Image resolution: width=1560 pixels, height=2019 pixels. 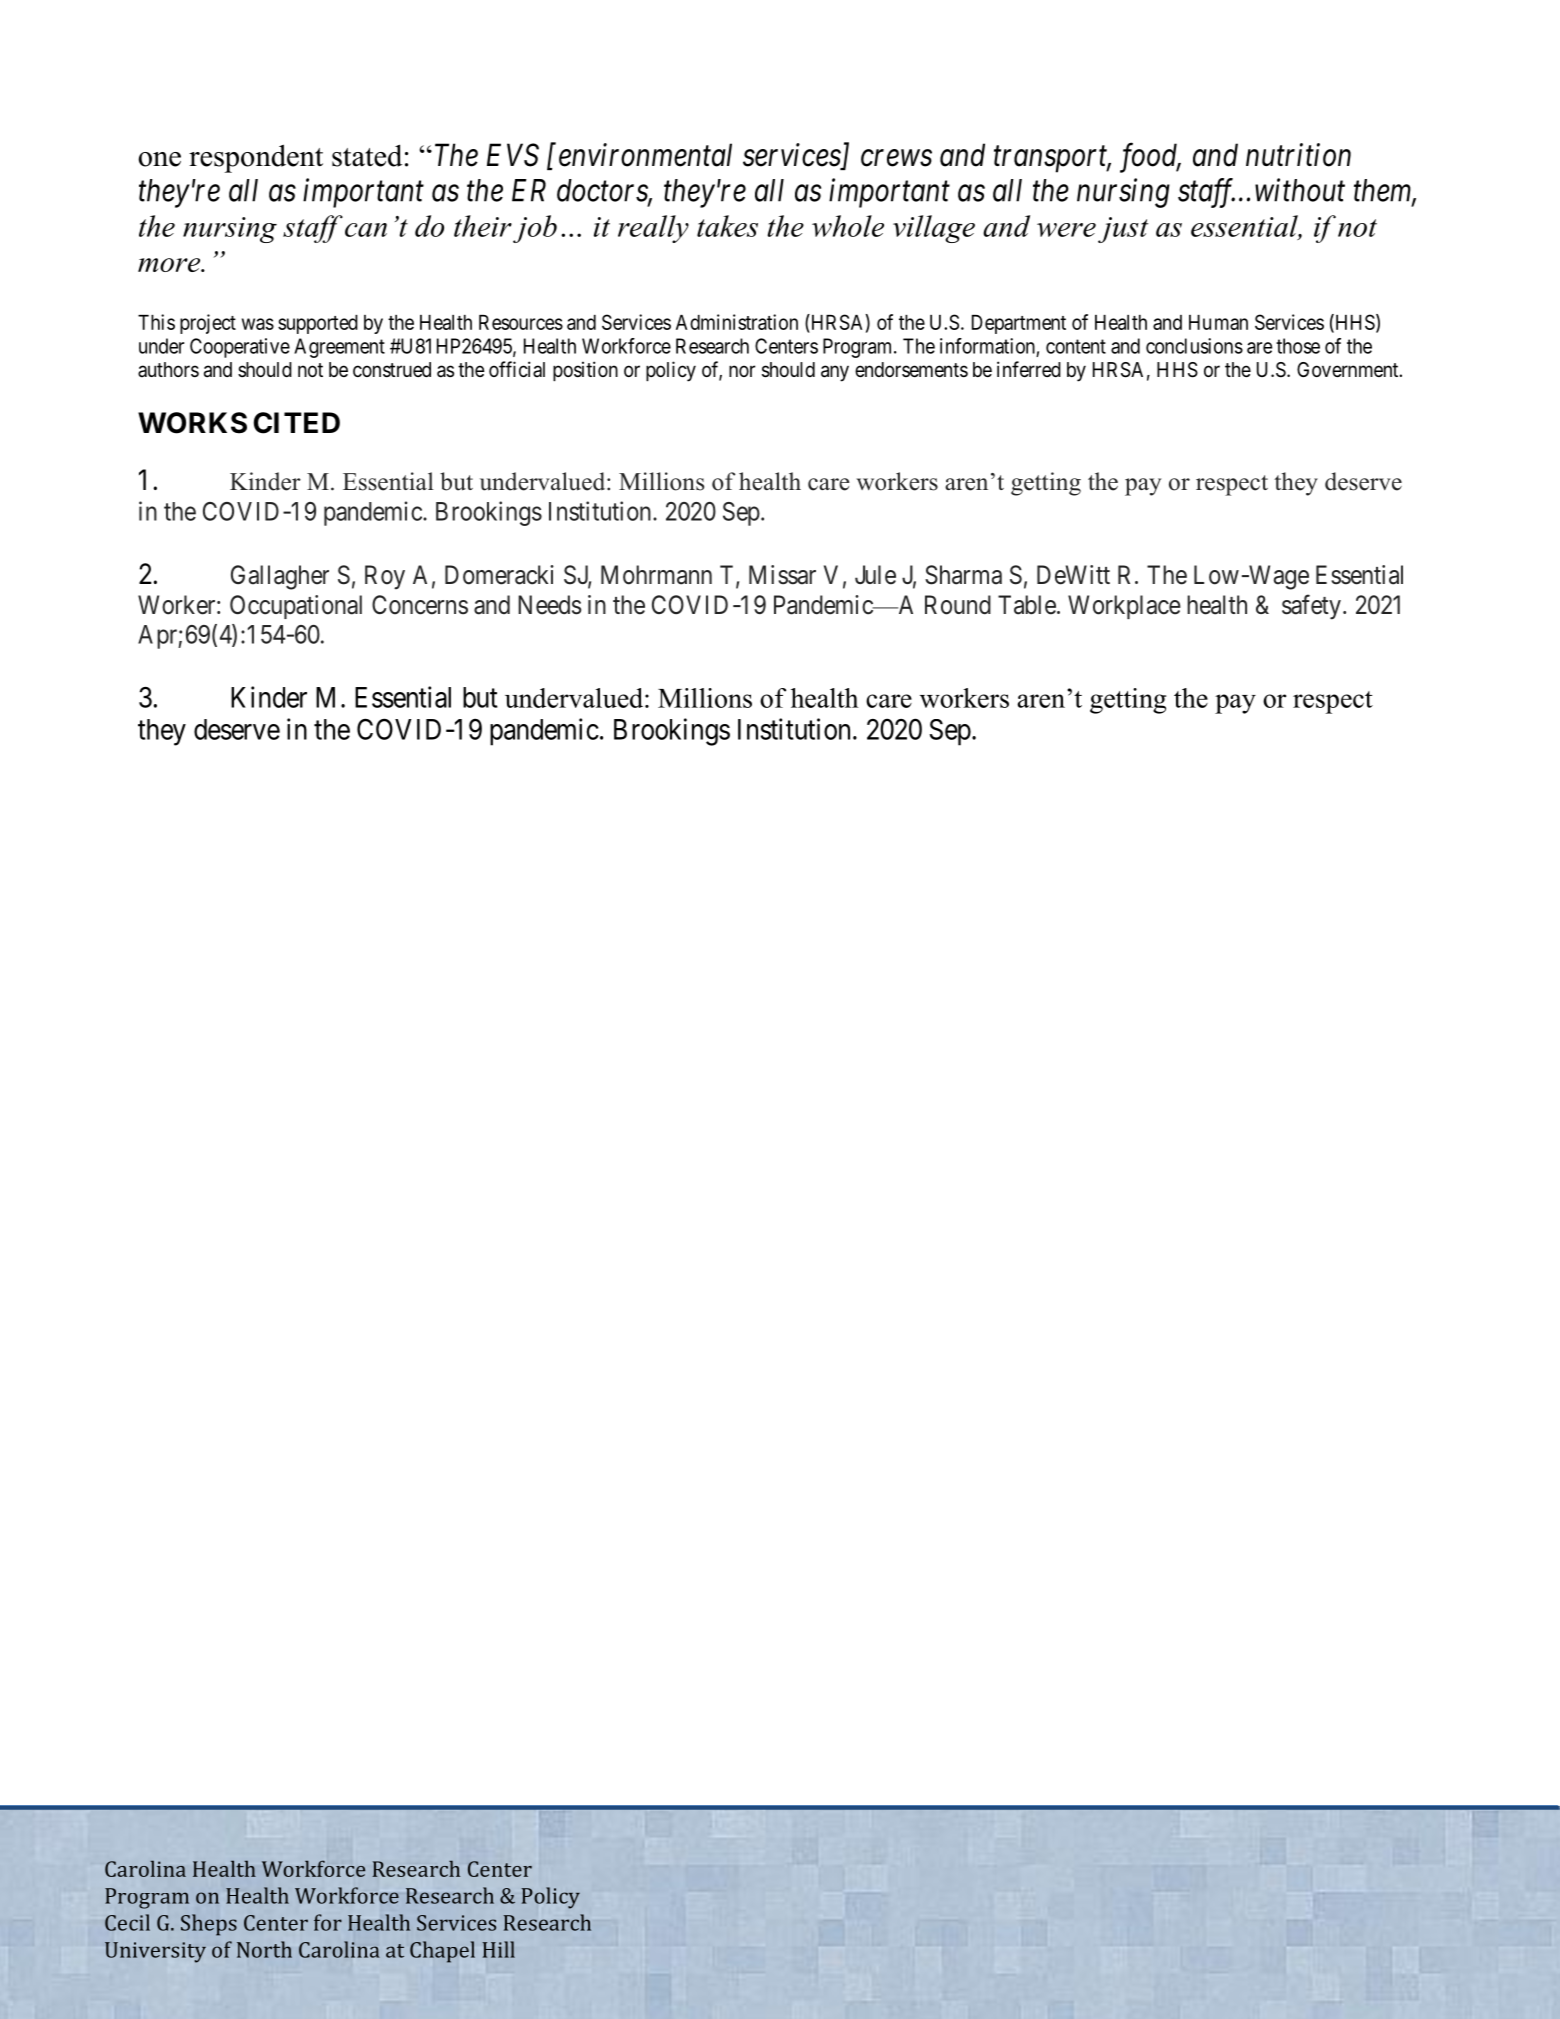 I want to click on Occupational, so click(x=296, y=607).
